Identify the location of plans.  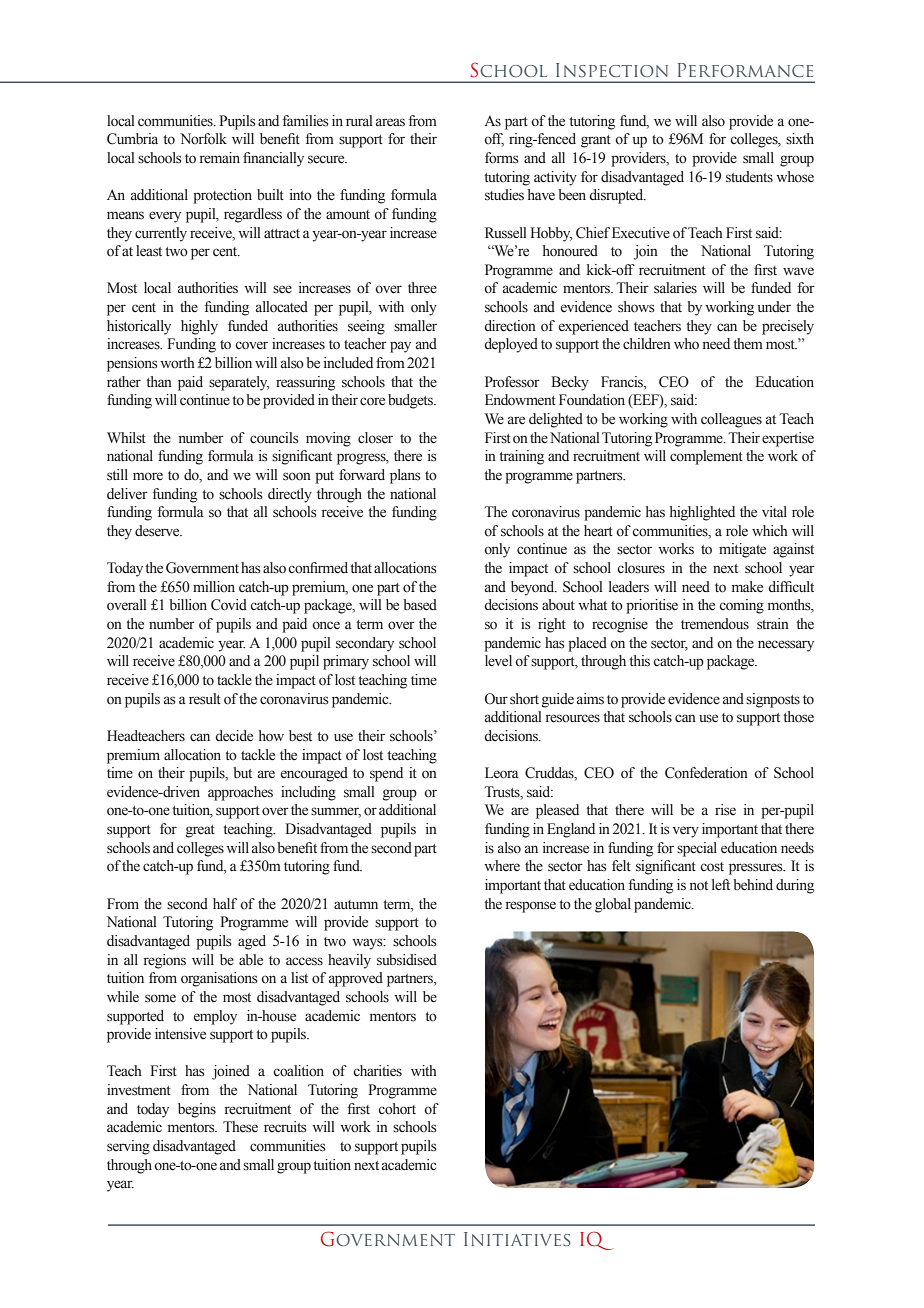
(405, 476).
